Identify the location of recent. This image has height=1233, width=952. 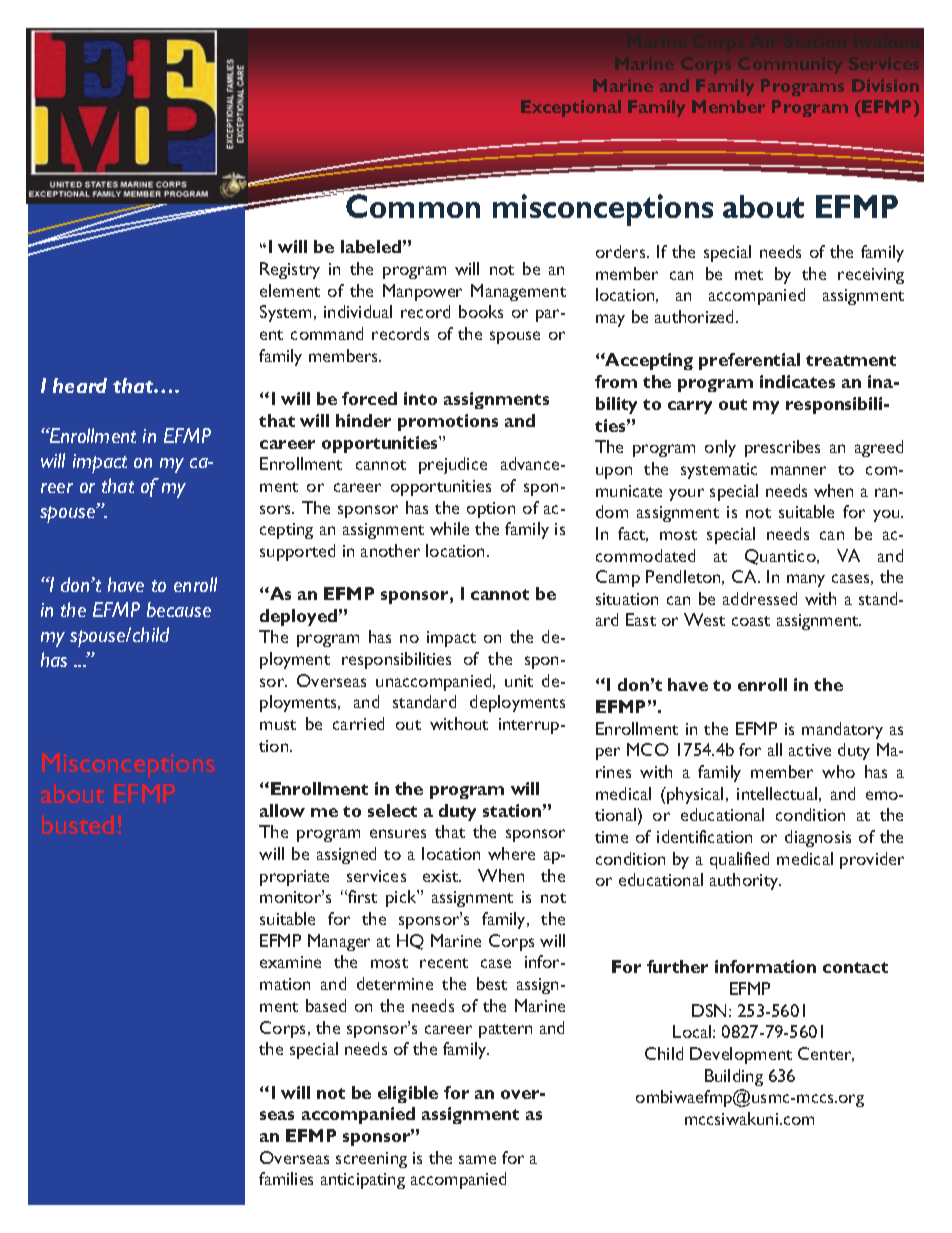
(444, 963).
